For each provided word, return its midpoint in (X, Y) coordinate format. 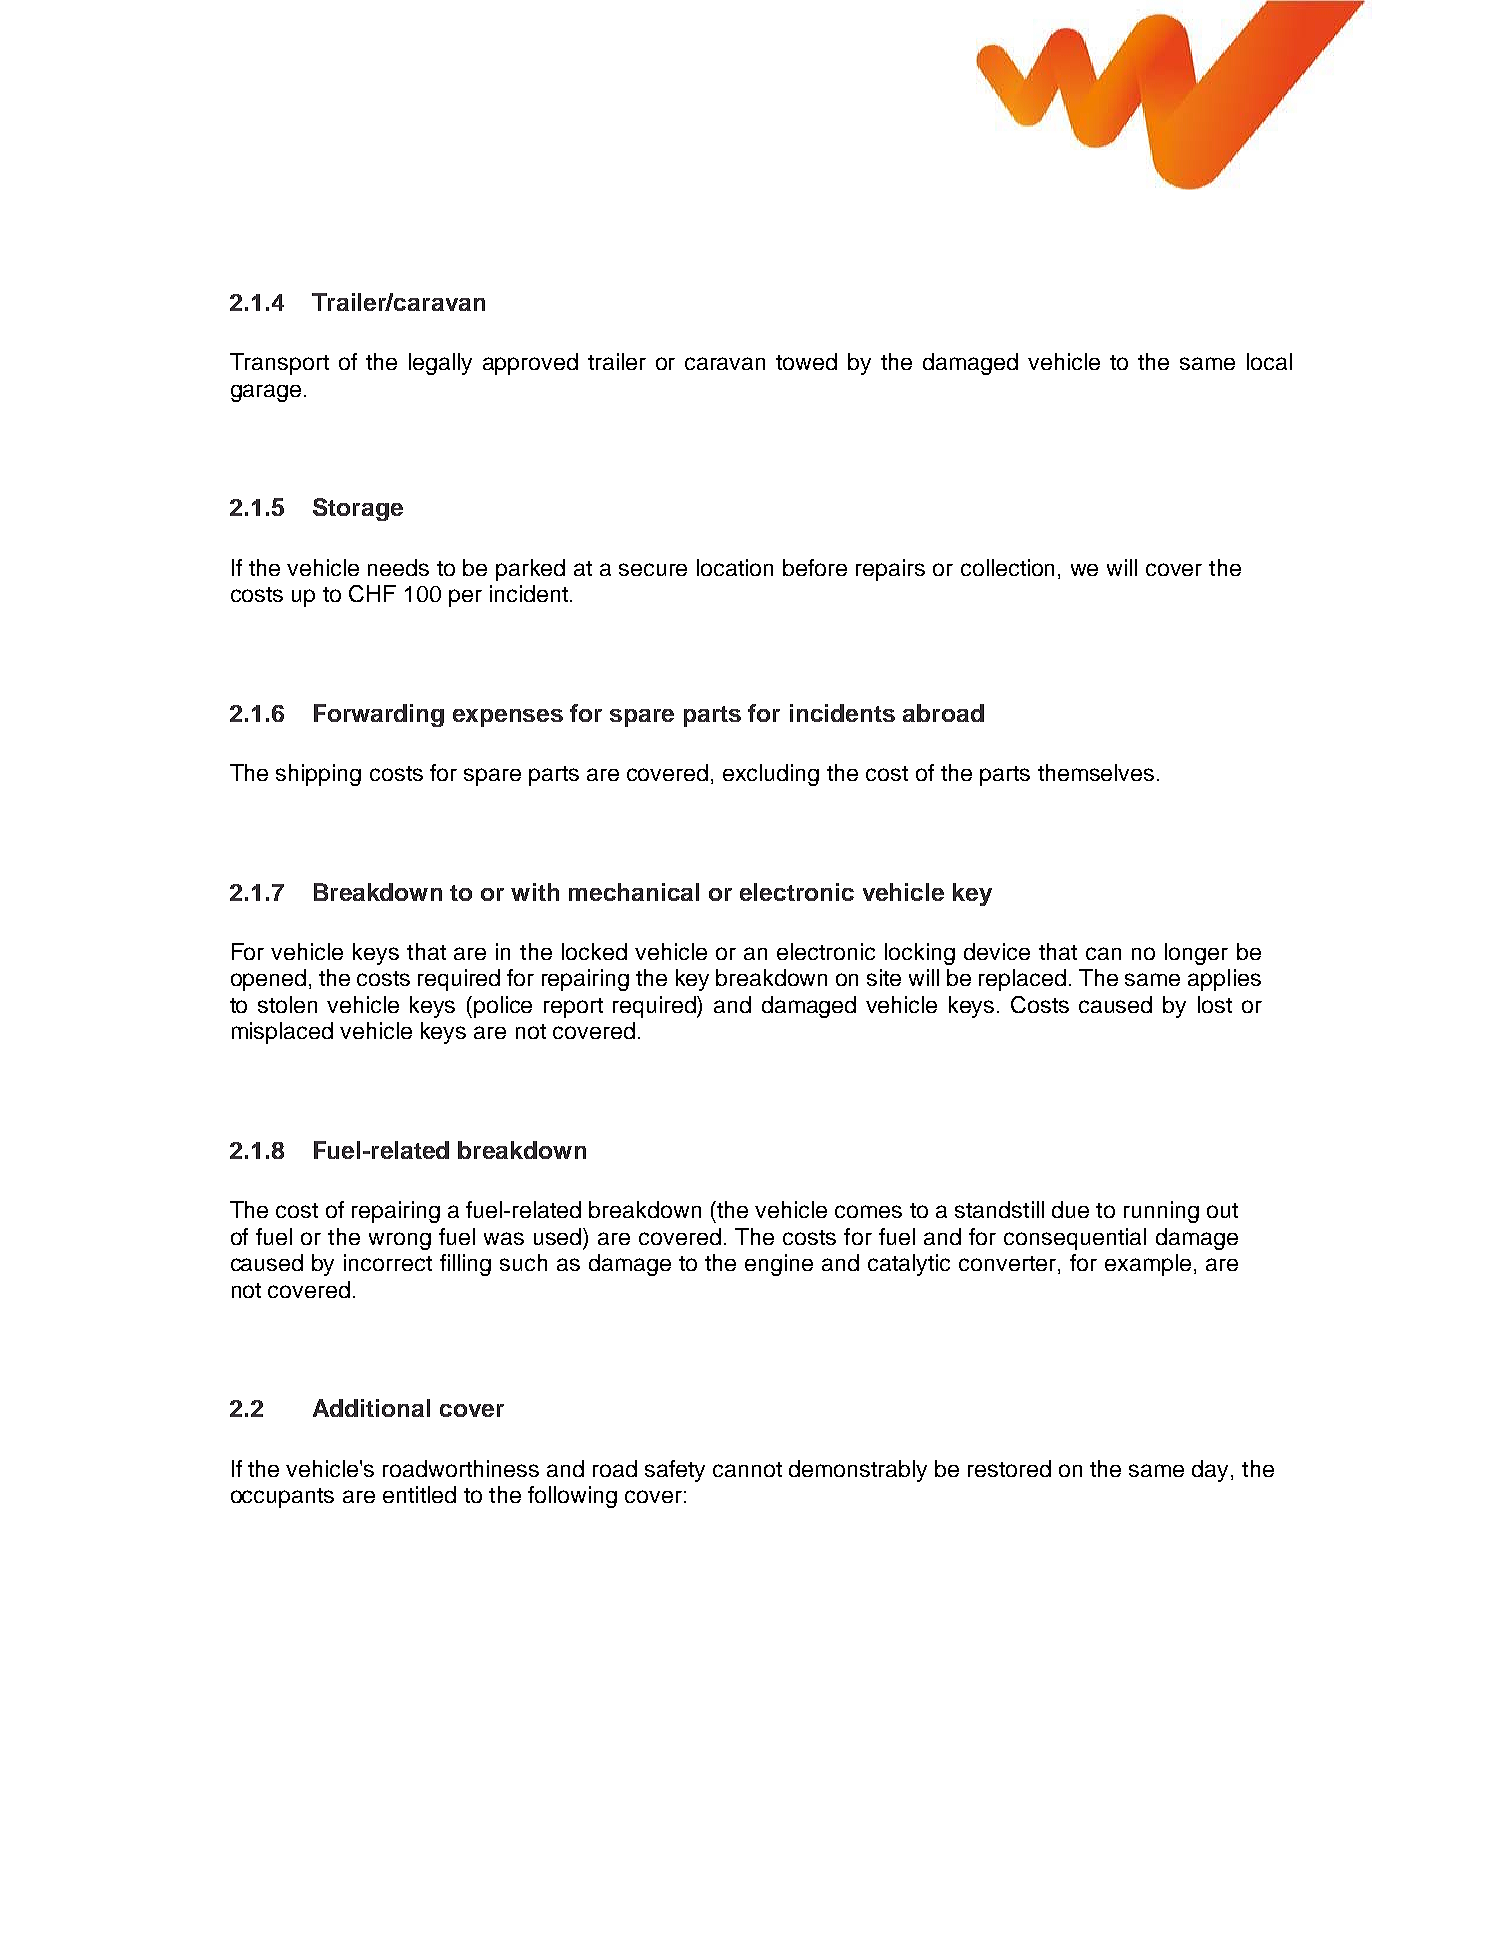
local (1269, 361)
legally (440, 364)
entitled (419, 1494)
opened (268, 980)
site (884, 977)
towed (806, 361)
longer (1196, 954)
